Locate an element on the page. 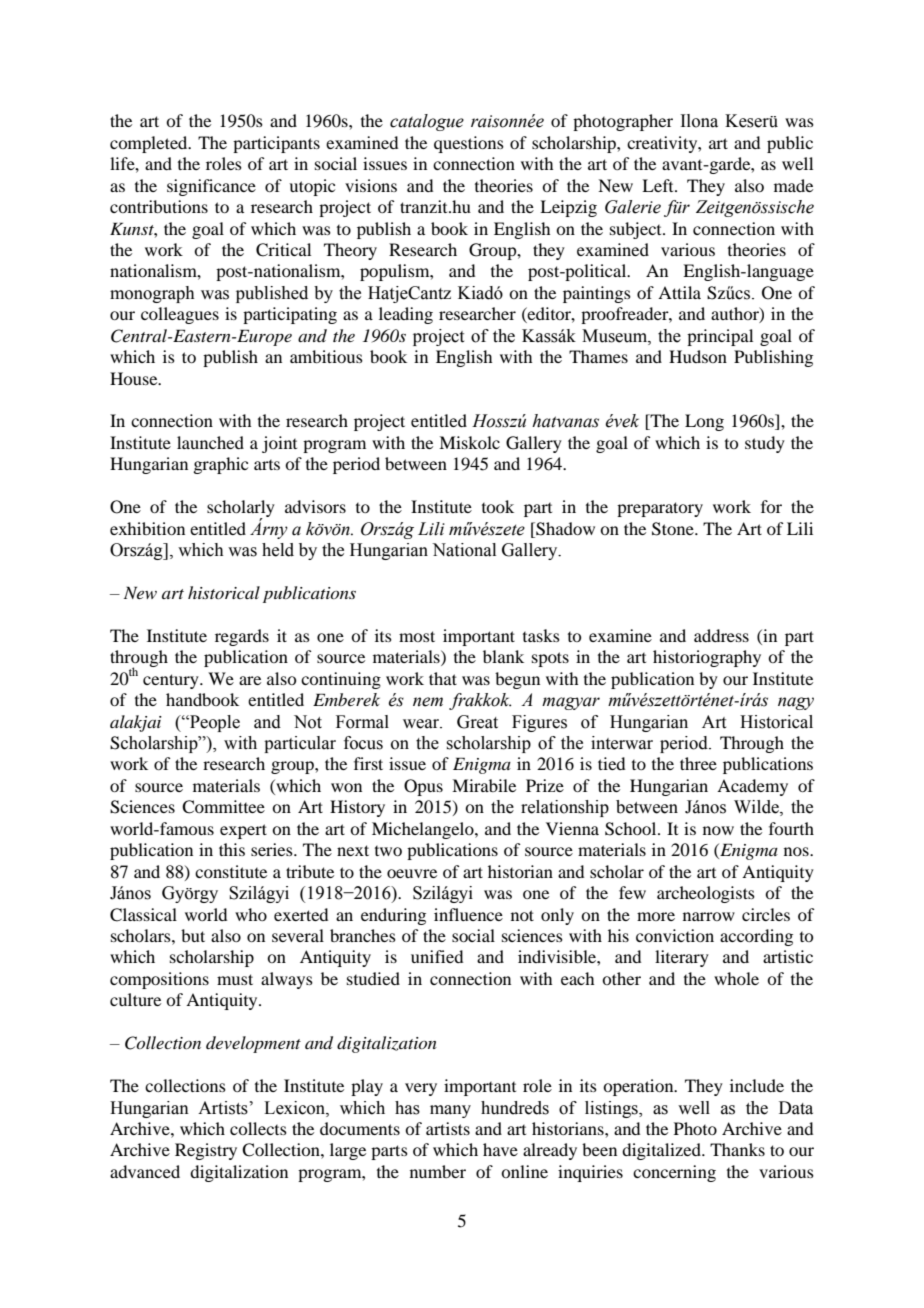  questions is located at coordinates (469, 144).
